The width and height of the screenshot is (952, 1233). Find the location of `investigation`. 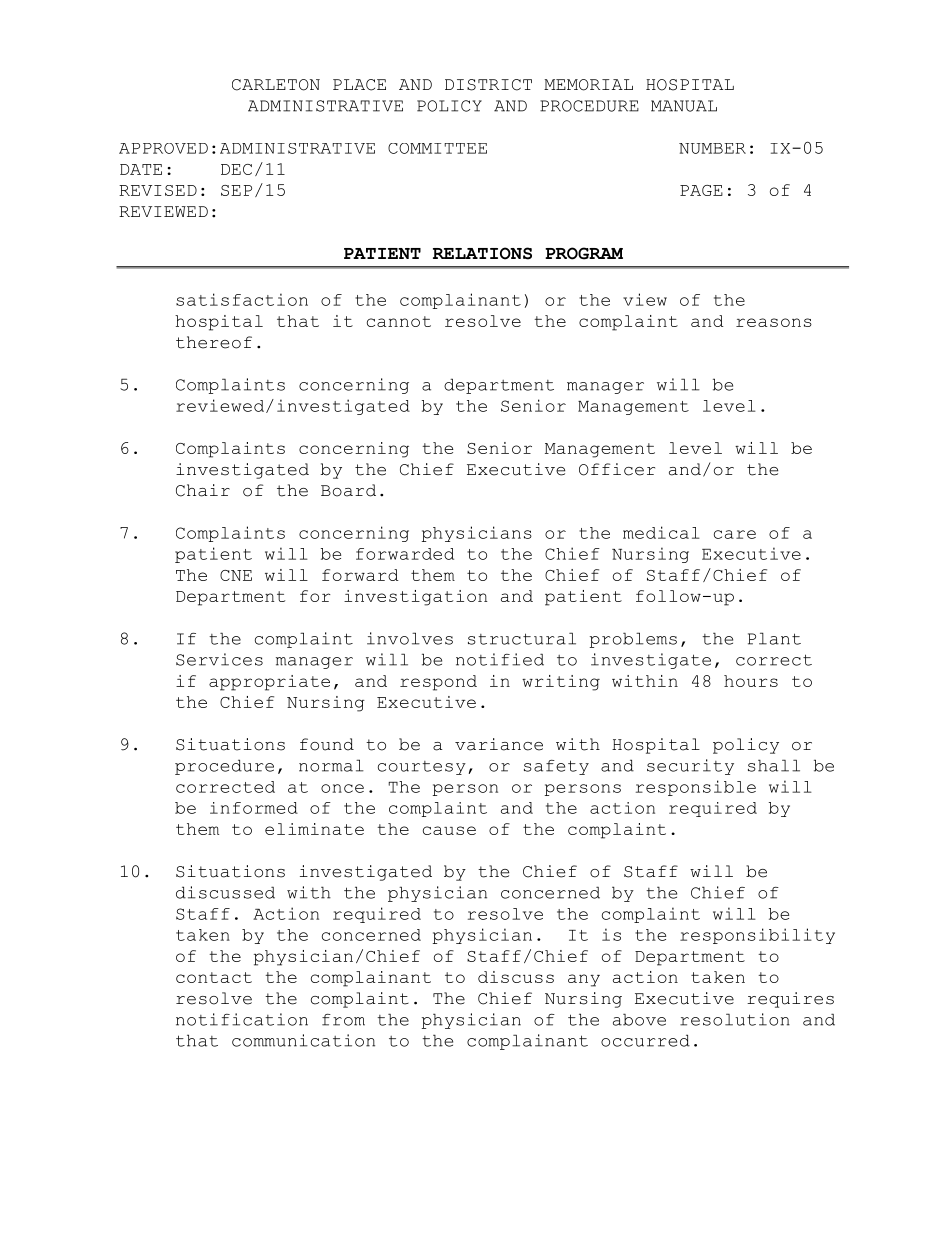

investigation is located at coordinates (415, 598).
